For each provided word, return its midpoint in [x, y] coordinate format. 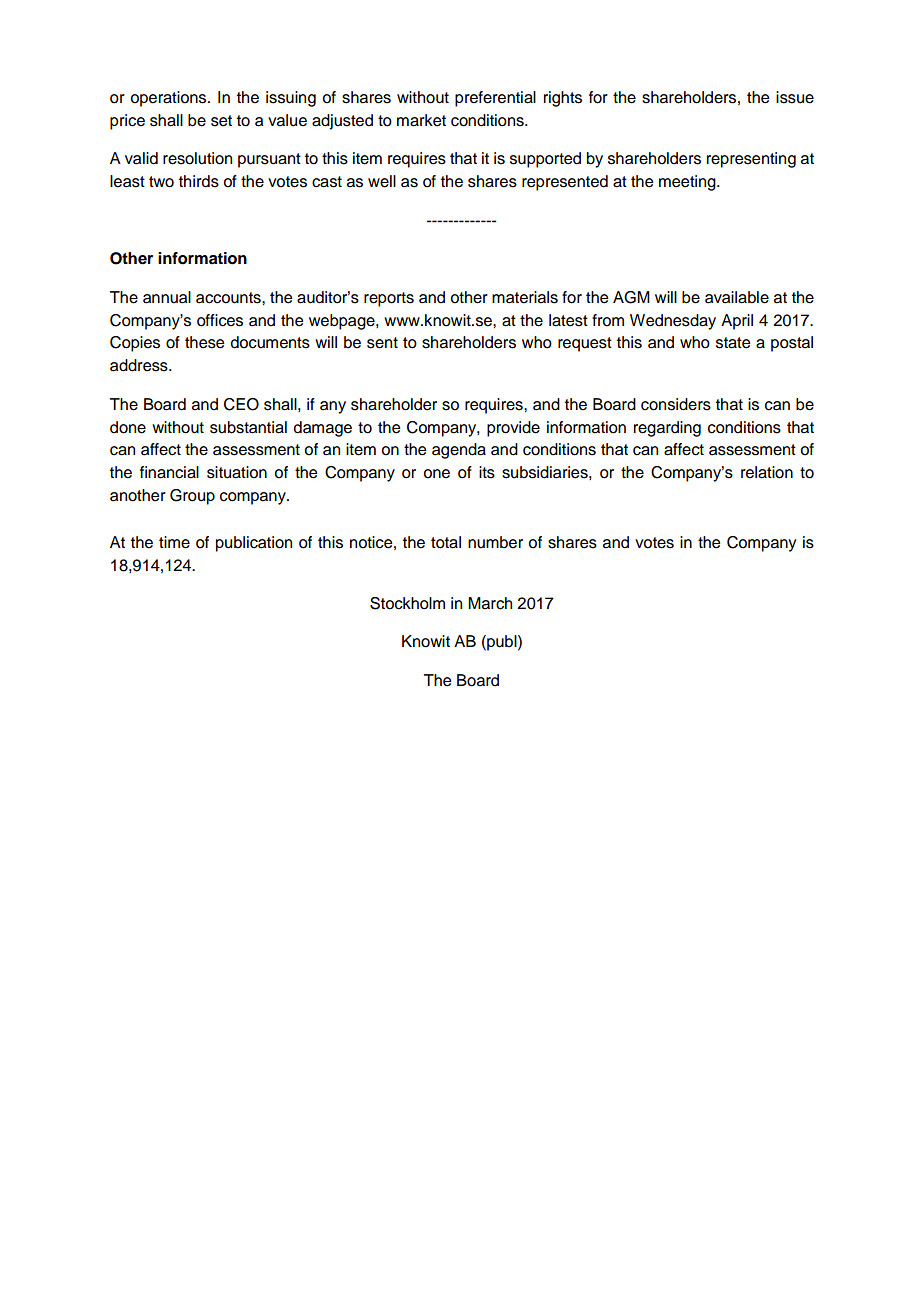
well [382, 181]
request [585, 344]
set [221, 121]
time [174, 542]
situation [237, 472]
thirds [199, 181]
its [487, 472]
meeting [688, 183]
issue [795, 97]
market [421, 120]
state [733, 343]
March [490, 603]
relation [767, 472]
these [204, 342]
